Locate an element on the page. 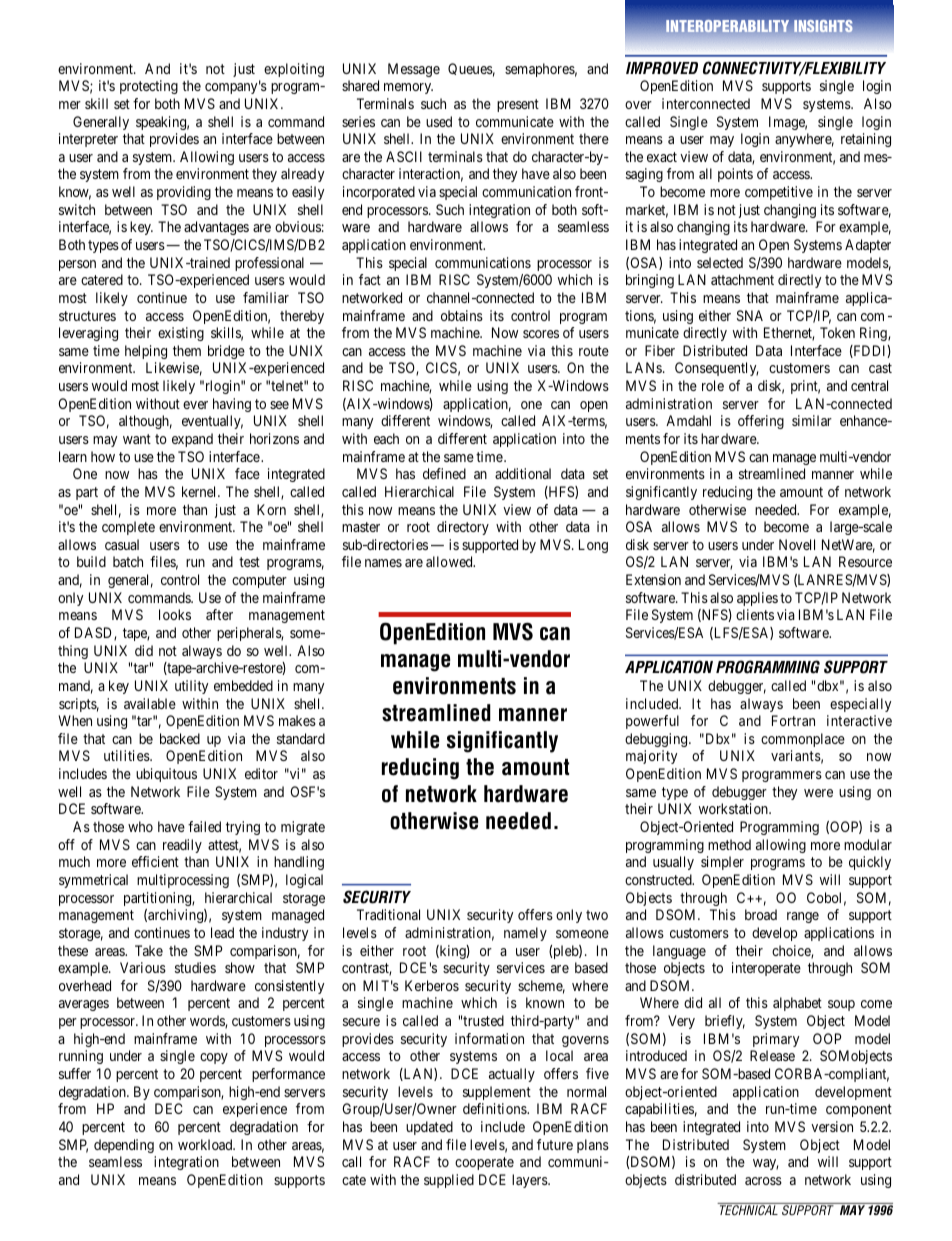 Image resolution: width=952 pixels, height=1241 pixels. across is located at coordinates (763, 1181).
